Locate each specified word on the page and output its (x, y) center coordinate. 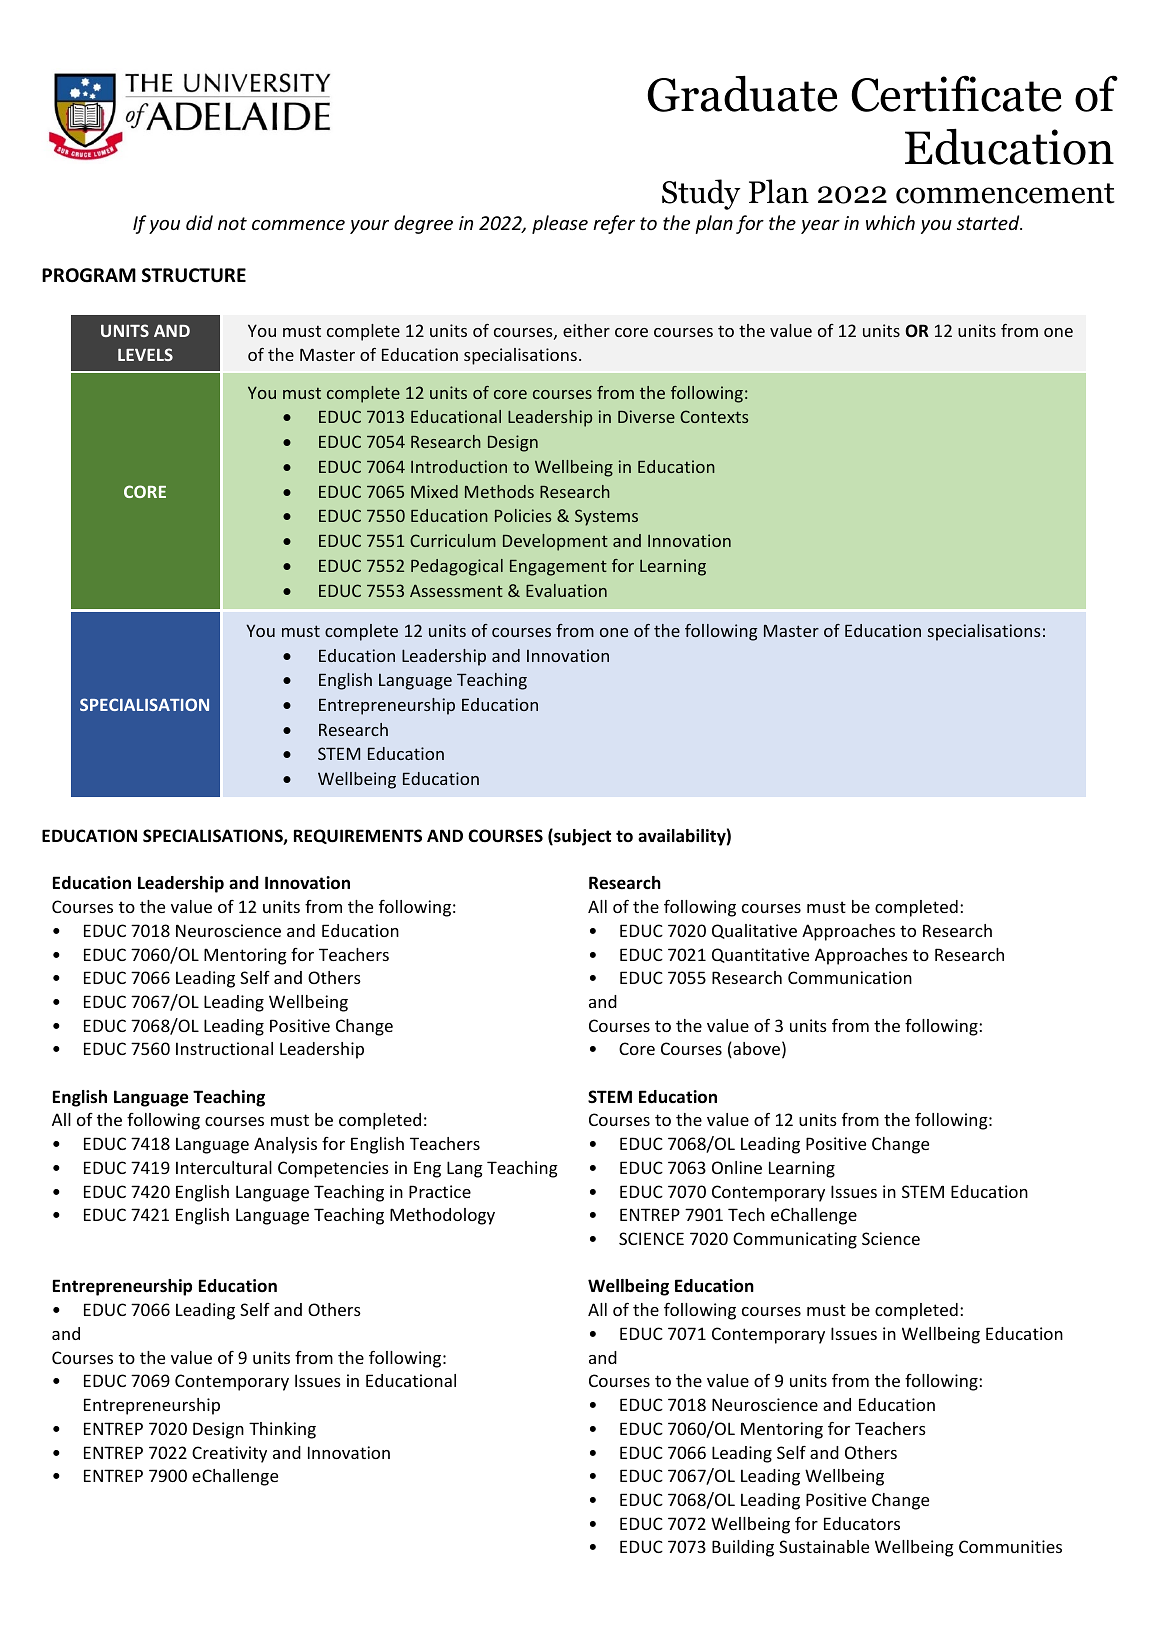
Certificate (956, 93)
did (199, 222)
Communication (850, 977)
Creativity (229, 1454)
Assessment (456, 590)
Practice (440, 1191)
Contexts (714, 416)
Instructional (224, 1048)
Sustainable (824, 1546)
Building (743, 1548)
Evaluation (566, 590)
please (560, 224)
